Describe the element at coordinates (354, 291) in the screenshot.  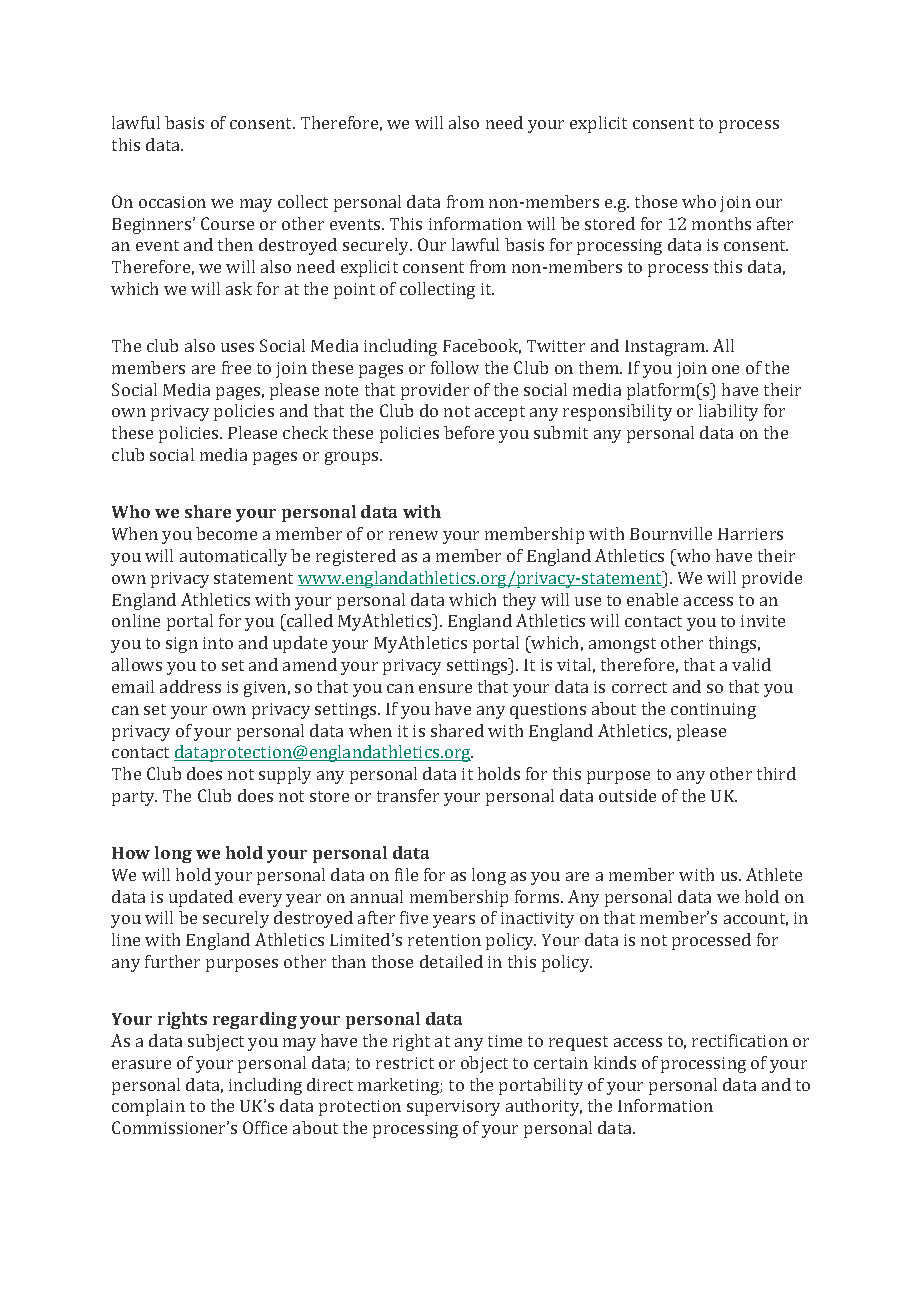
I see `point` at that location.
